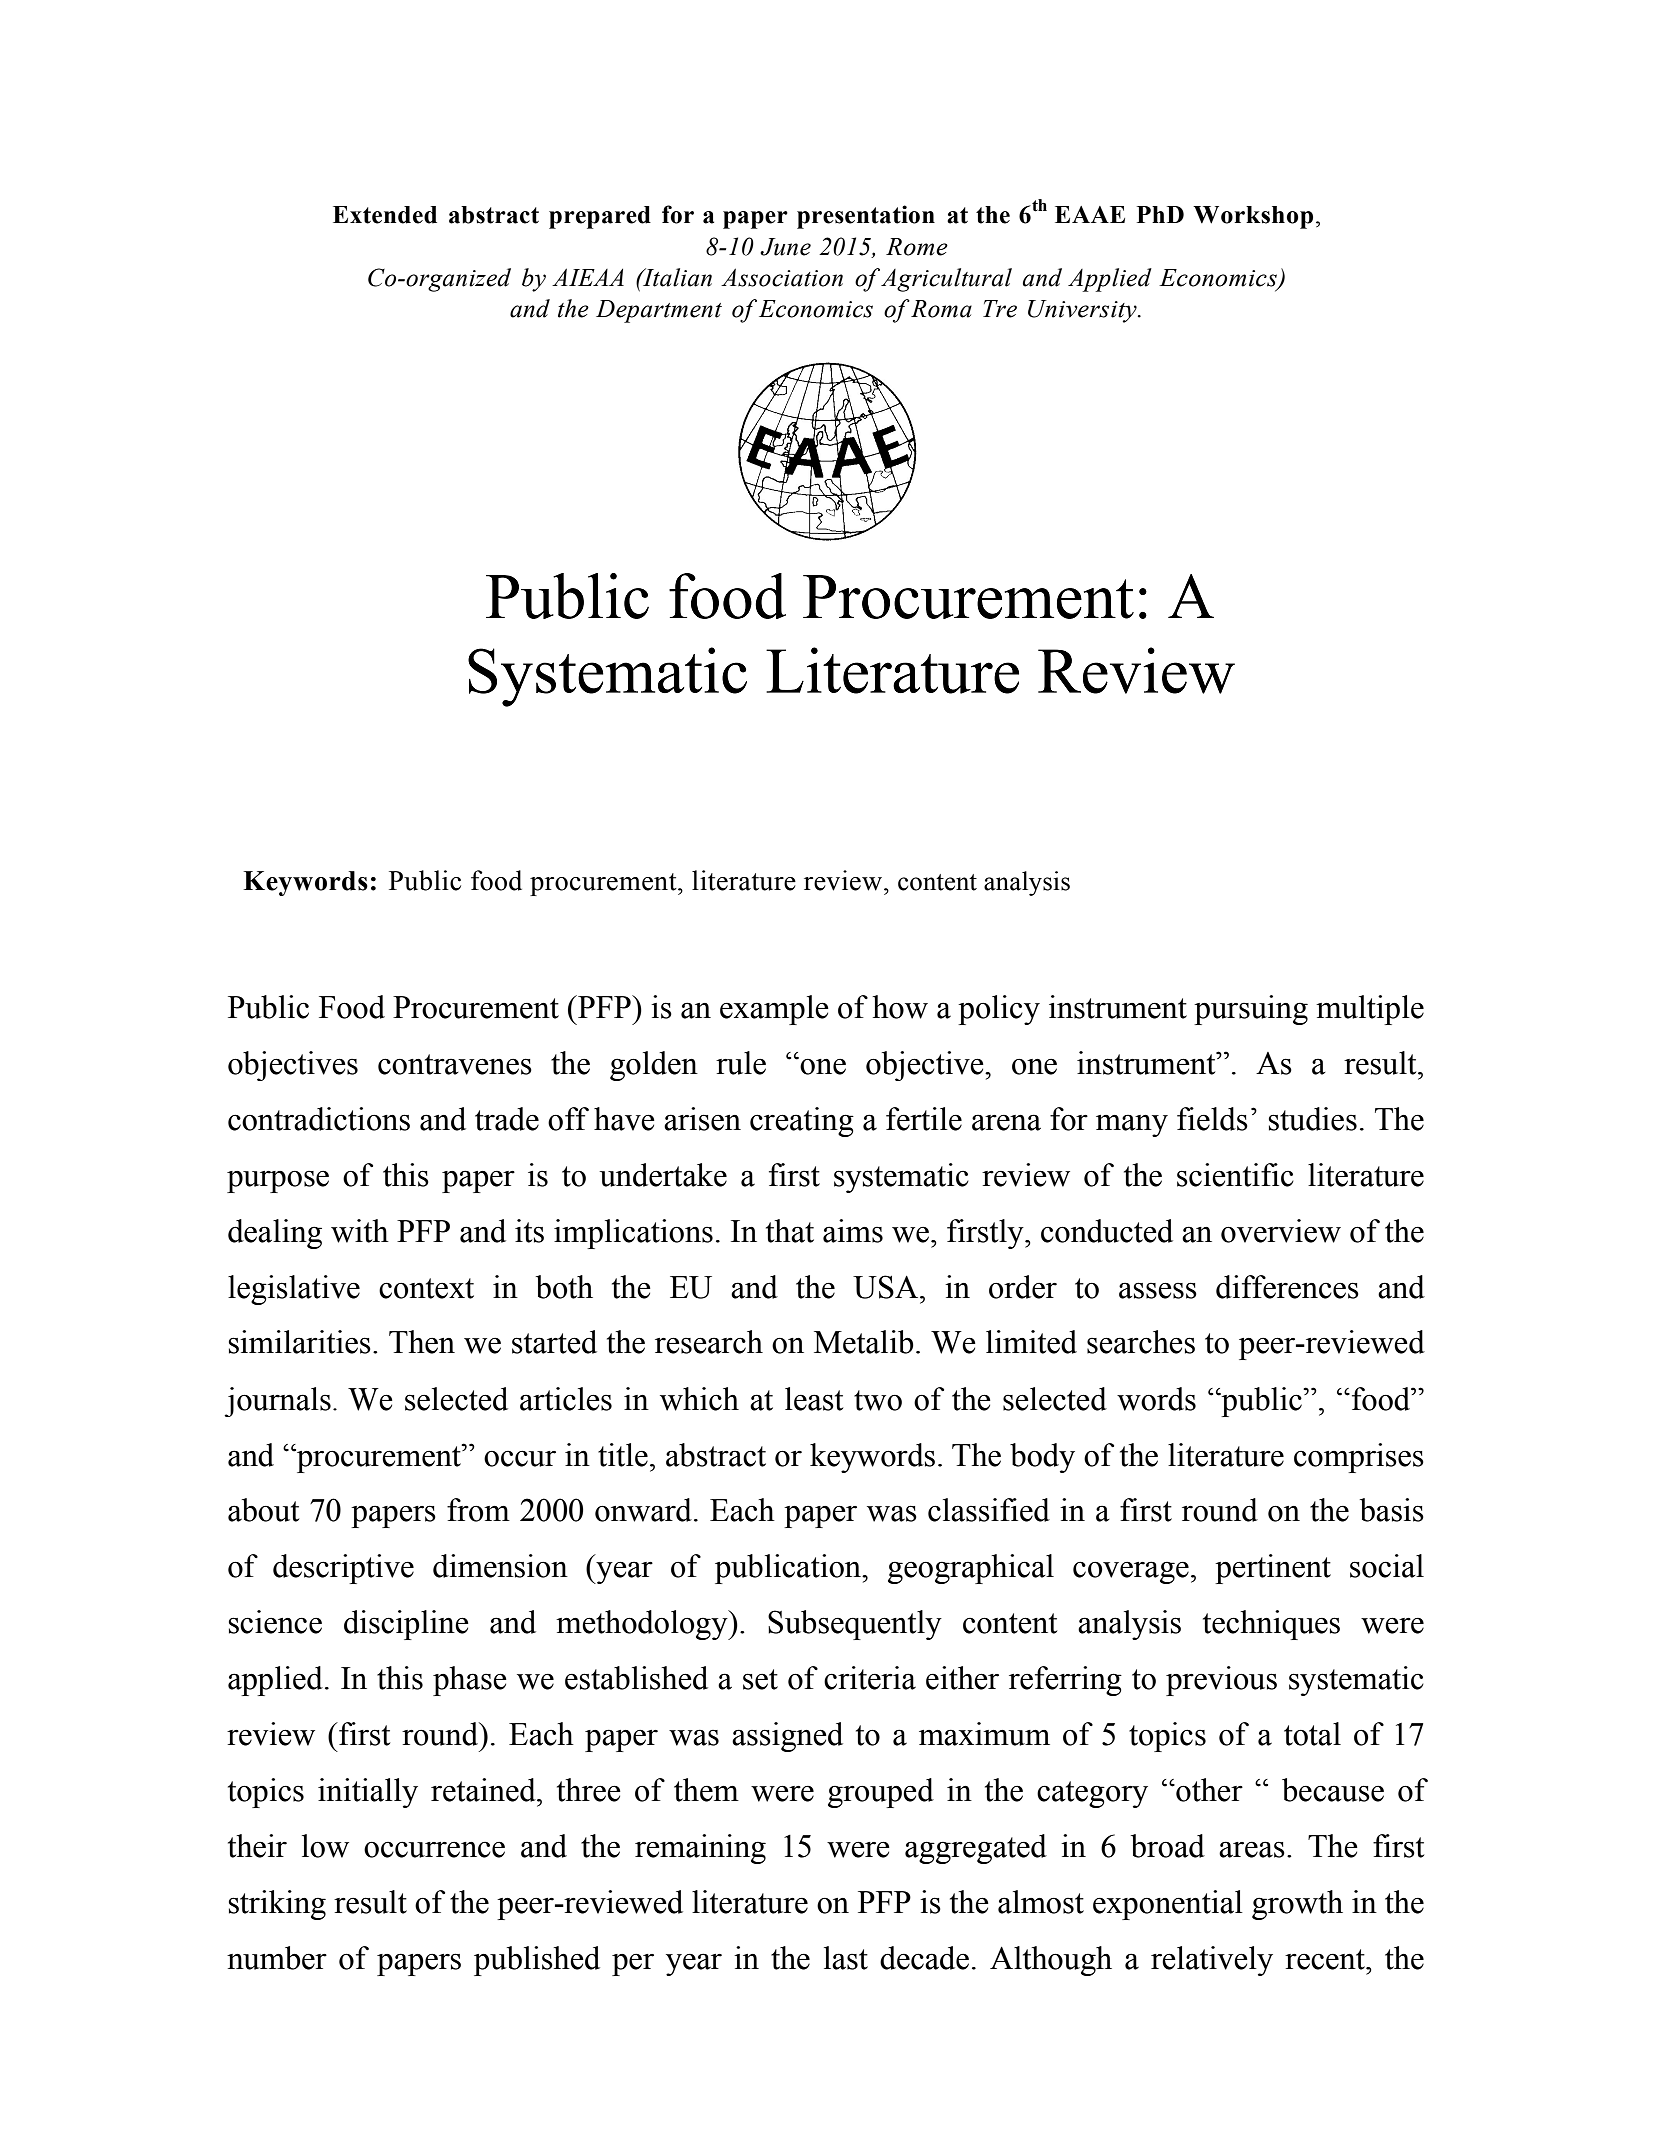  What do you see at coordinates (1297, 1905) in the screenshot?
I see `growth` at bounding box center [1297, 1905].
